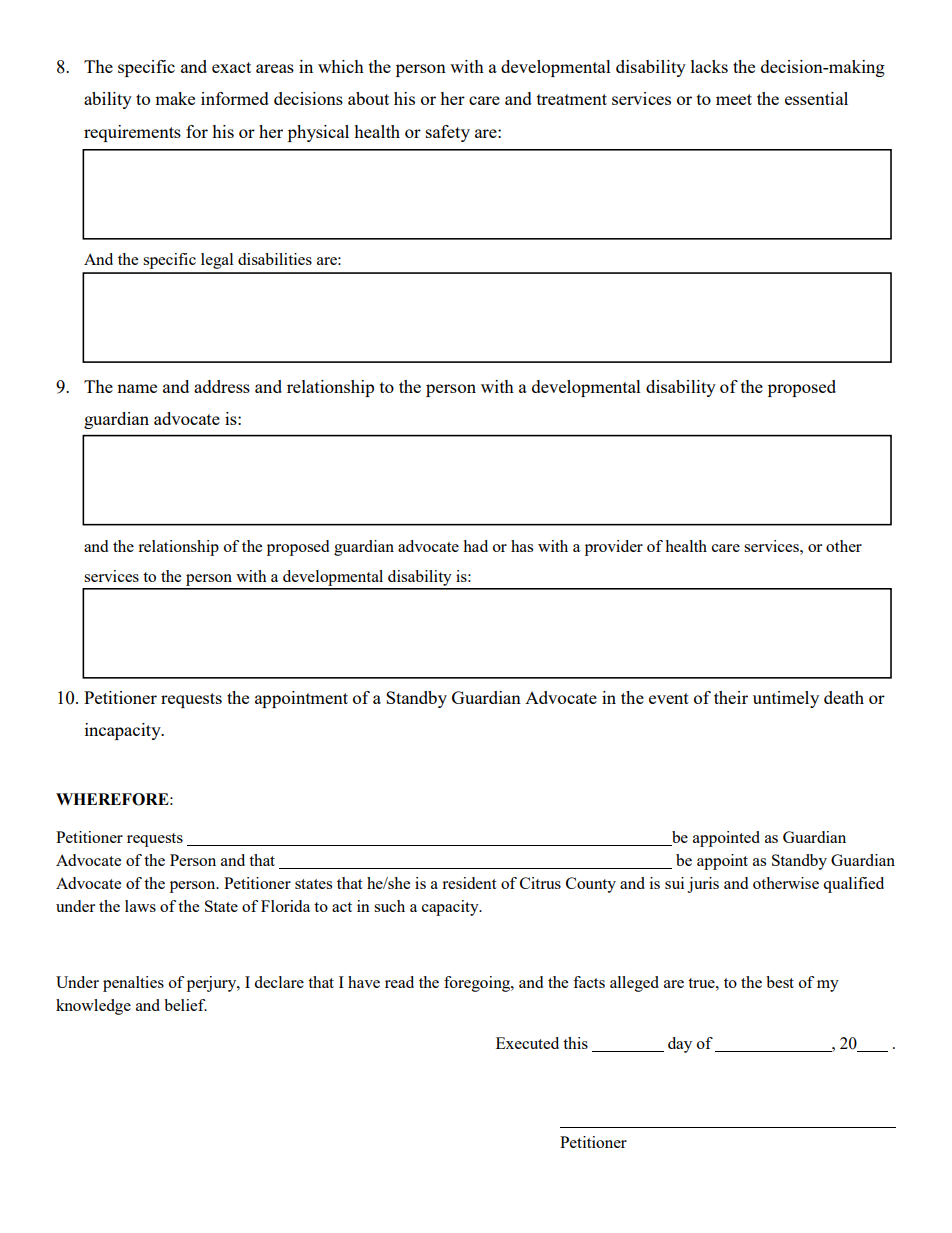 The height and width of the document is (1233, 952). What do you see at coordinates (475, 546) in the document?
I see `had` at bounding box center [475, 546].
